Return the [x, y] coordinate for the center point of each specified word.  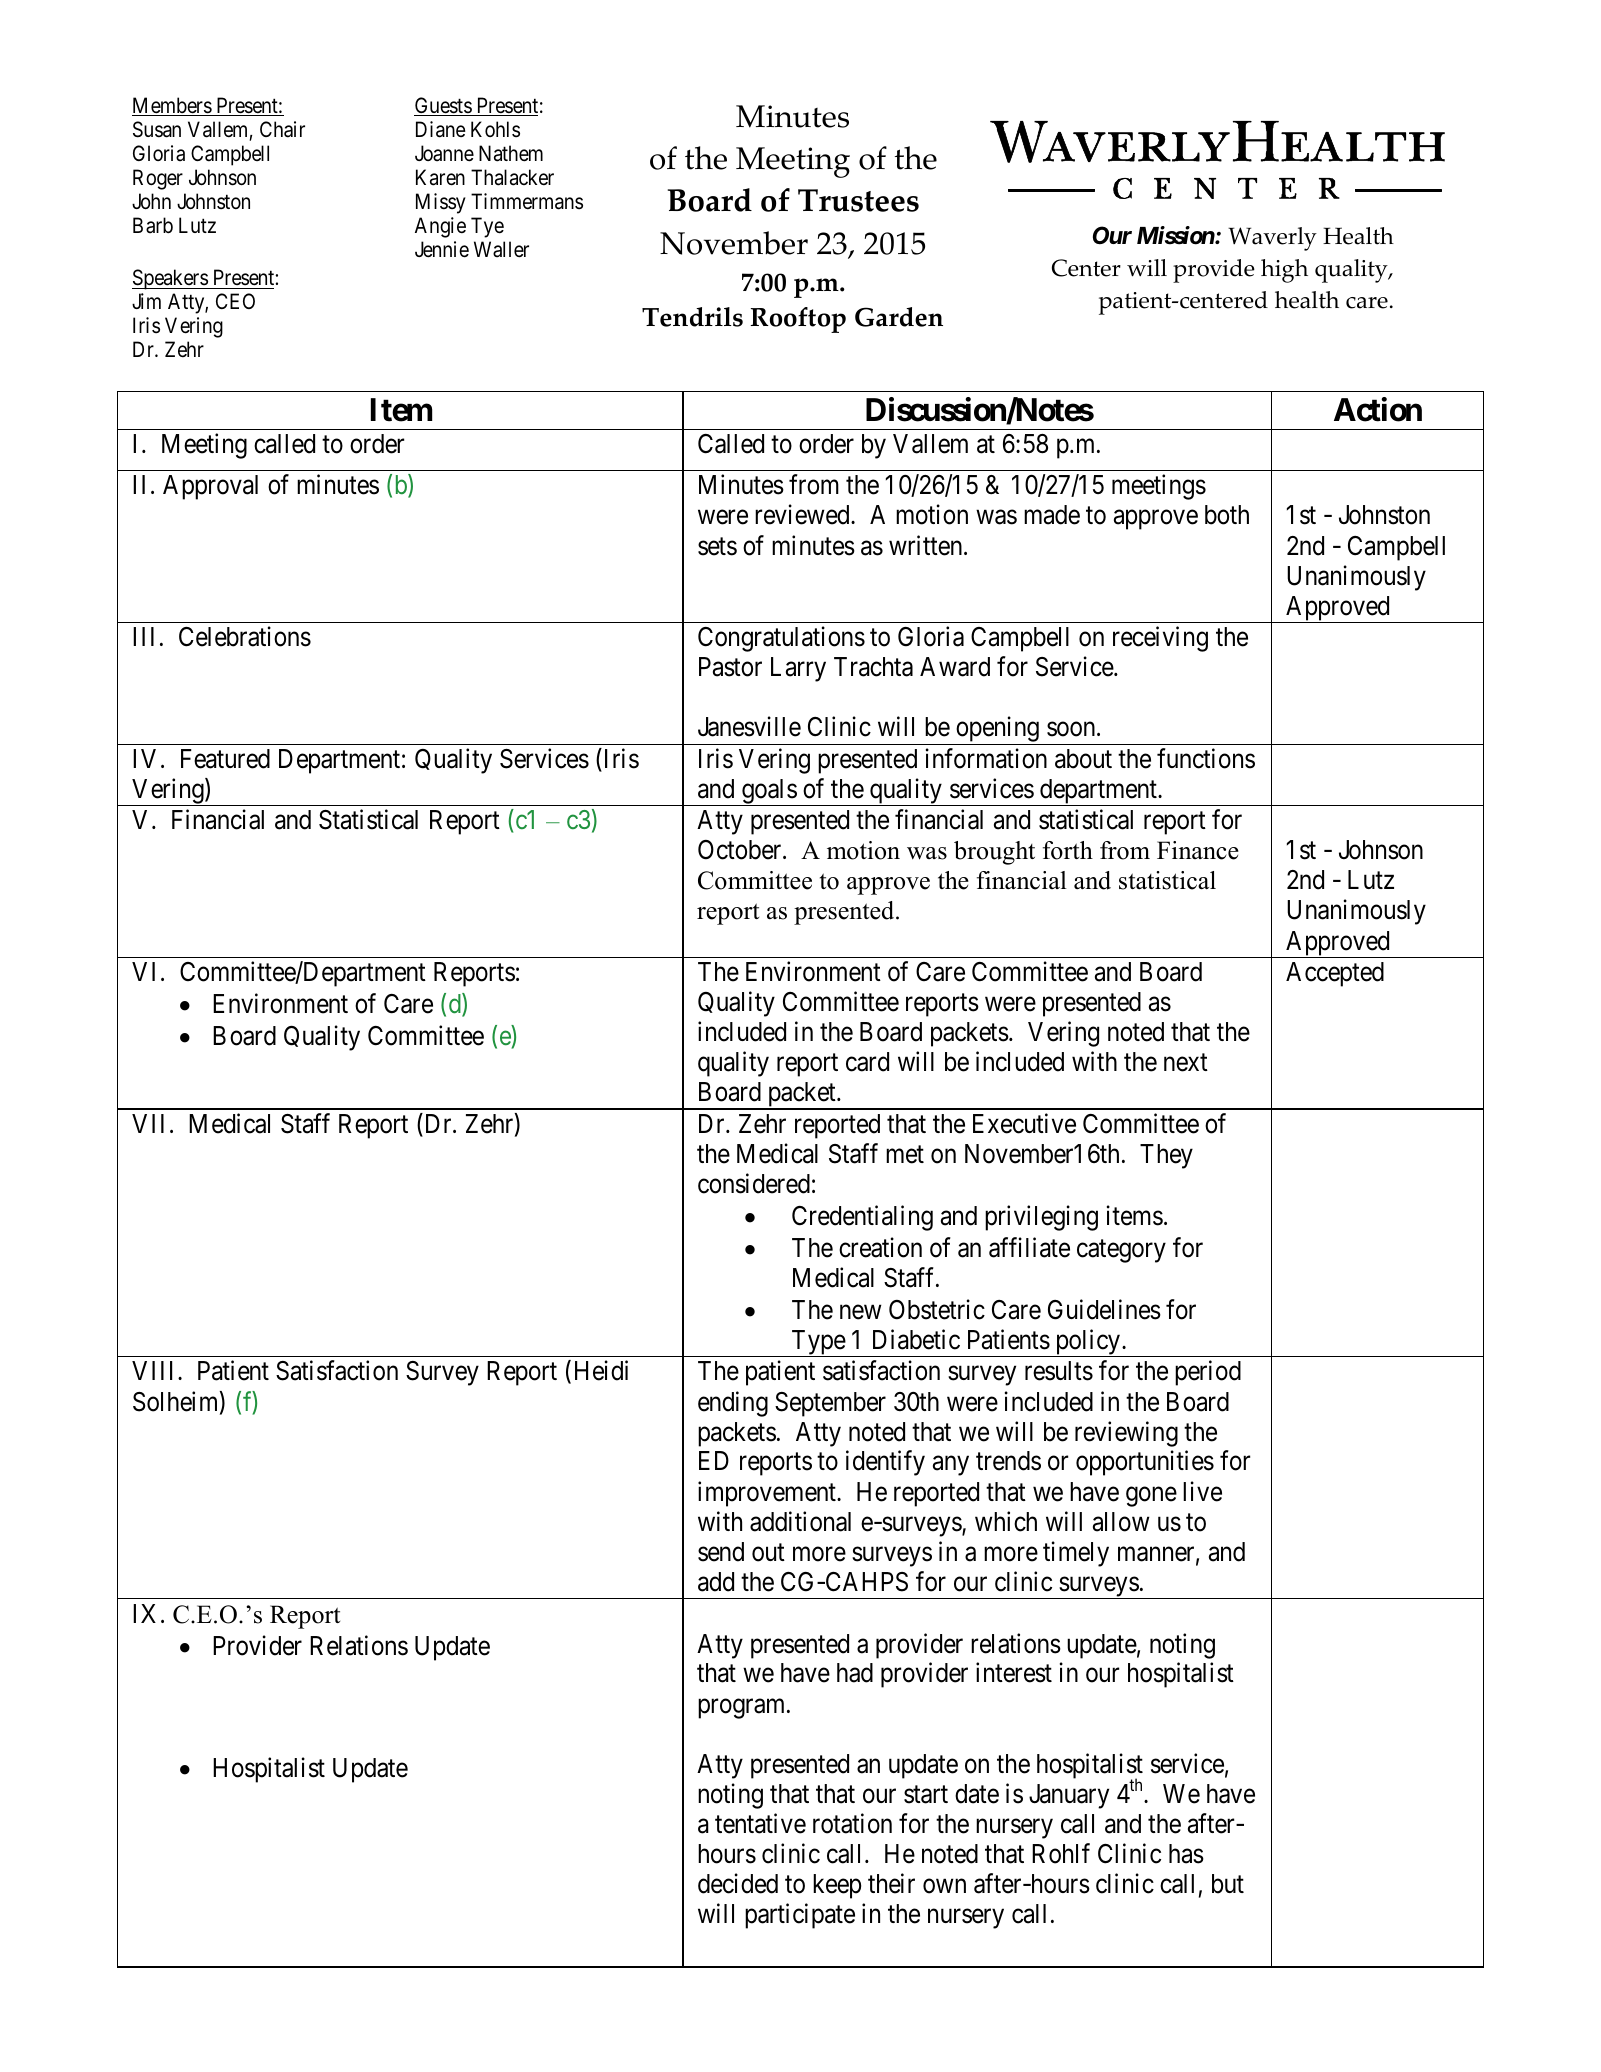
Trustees [858, 200]
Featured [225, 759]
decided [738, 1883]
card [867, 1062]
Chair [282, 129]
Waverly [1272, 239]
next [1186, 1063]
